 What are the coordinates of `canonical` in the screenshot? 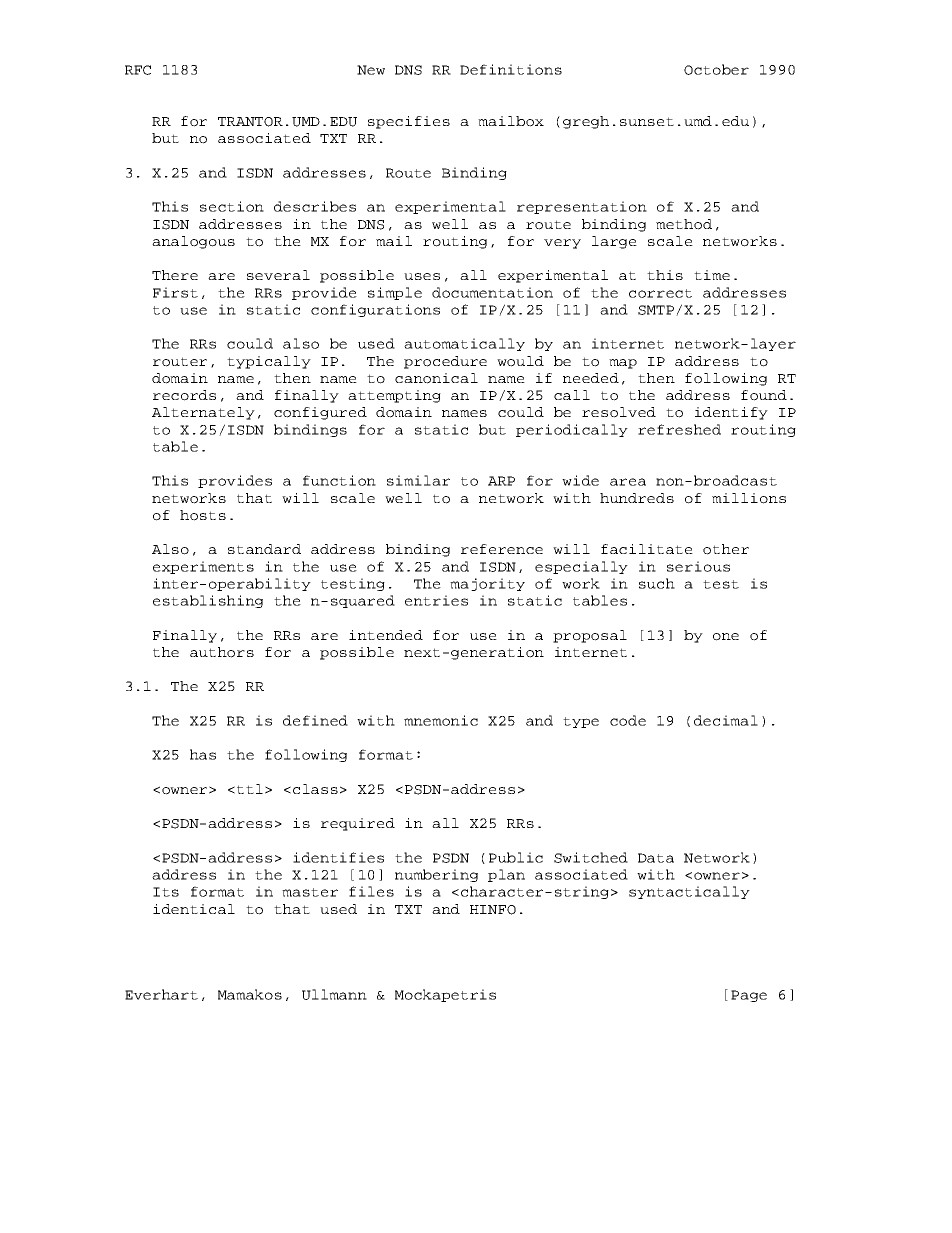 It's located at (436, 378).
